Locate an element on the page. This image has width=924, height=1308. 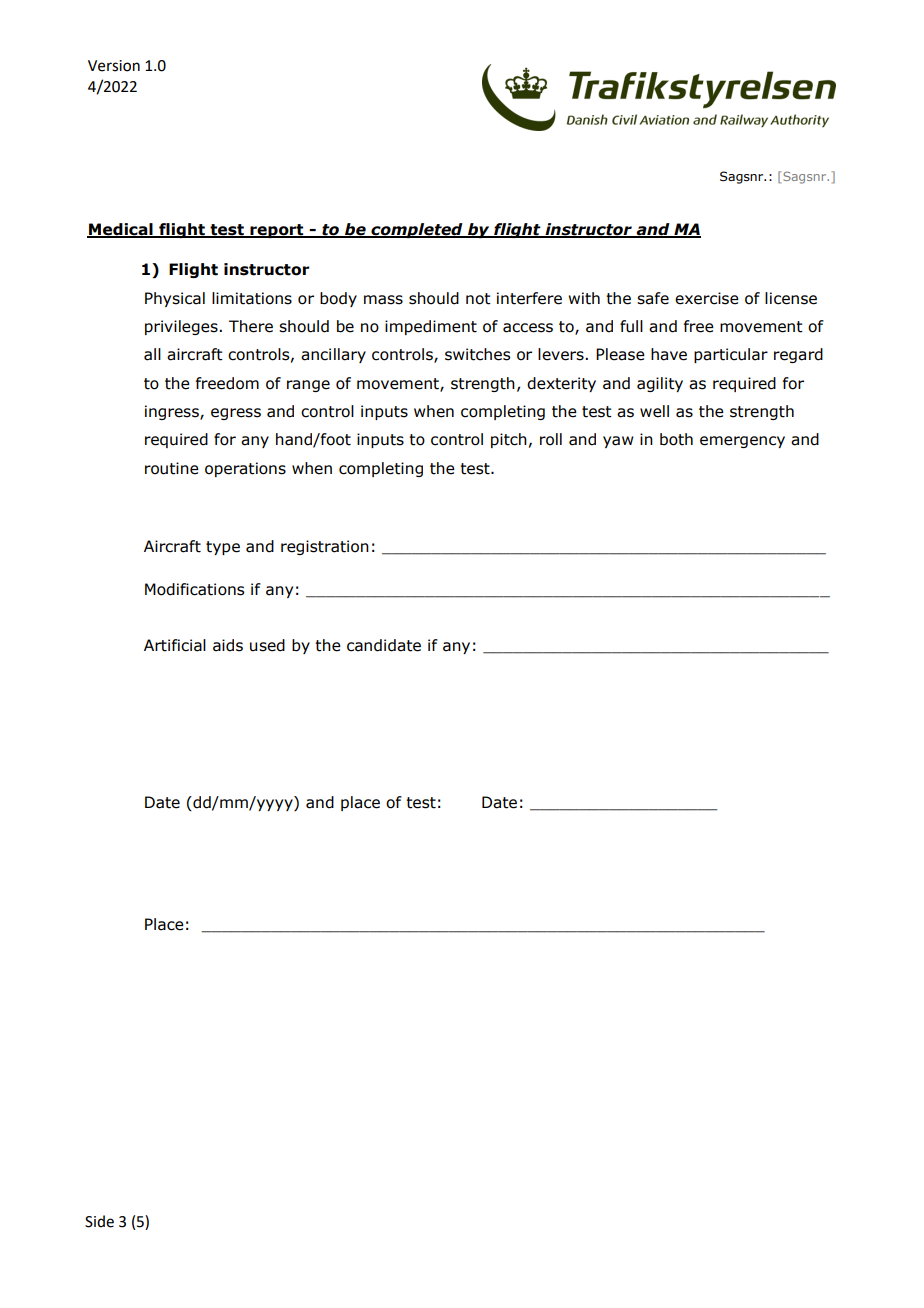
Side is located at coordinates (99, 1221).
